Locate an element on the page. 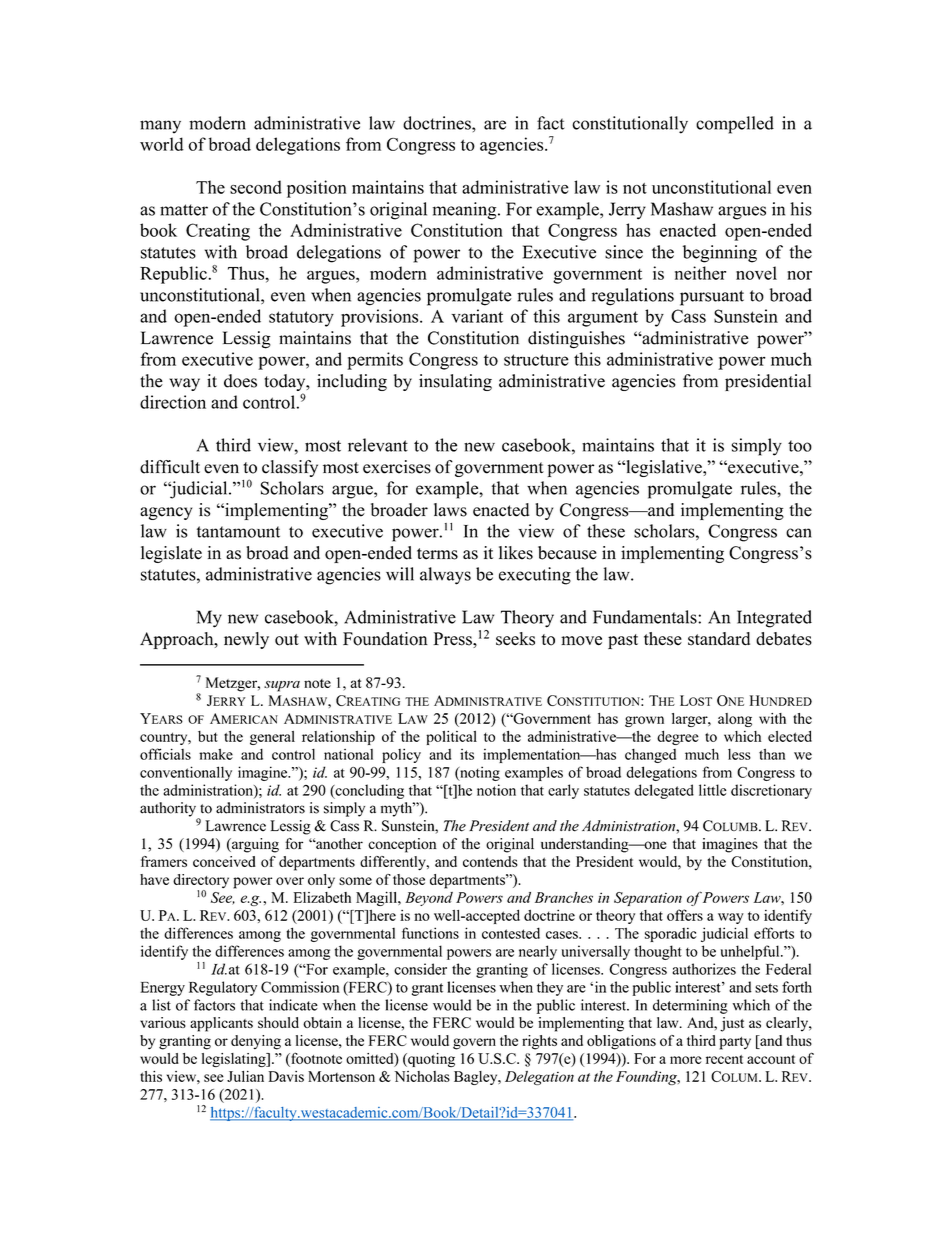 The width and height of the page is (952, 1233). second is located at coordinates (256, 187).
